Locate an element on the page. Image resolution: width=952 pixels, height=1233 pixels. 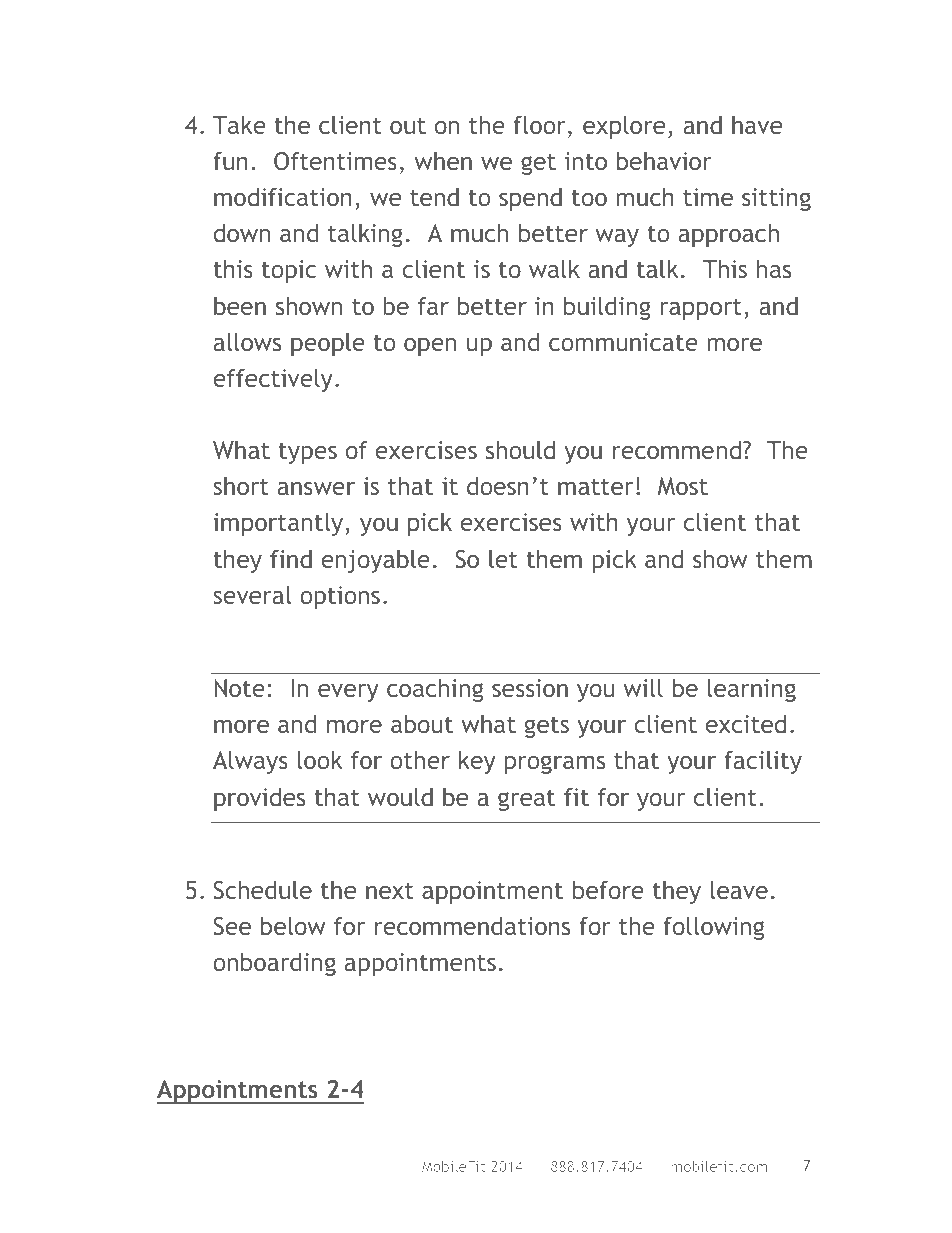
session is located at coordinates (530, 688).
